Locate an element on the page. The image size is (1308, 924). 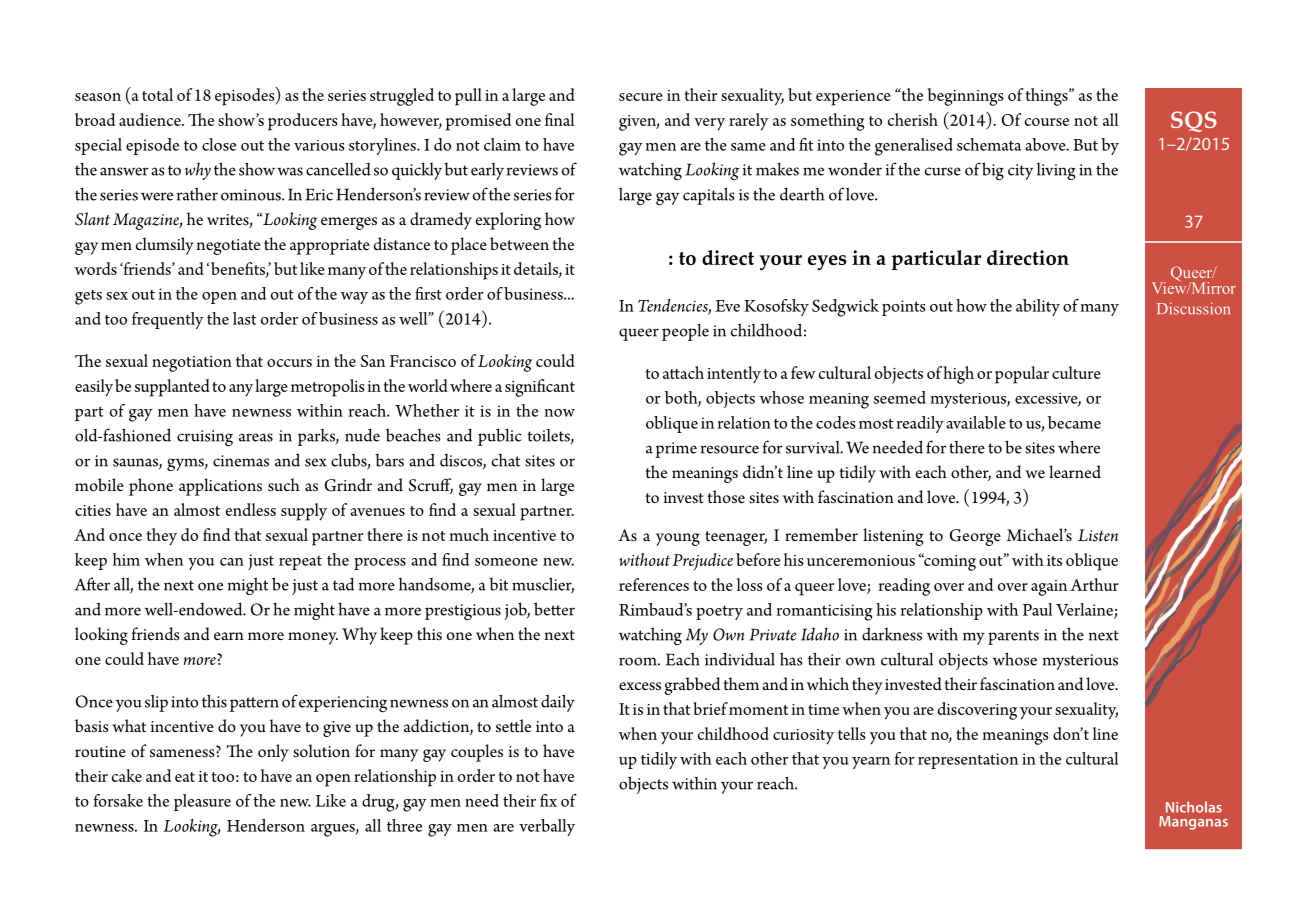
fix is located at coordinates (548, 800).
